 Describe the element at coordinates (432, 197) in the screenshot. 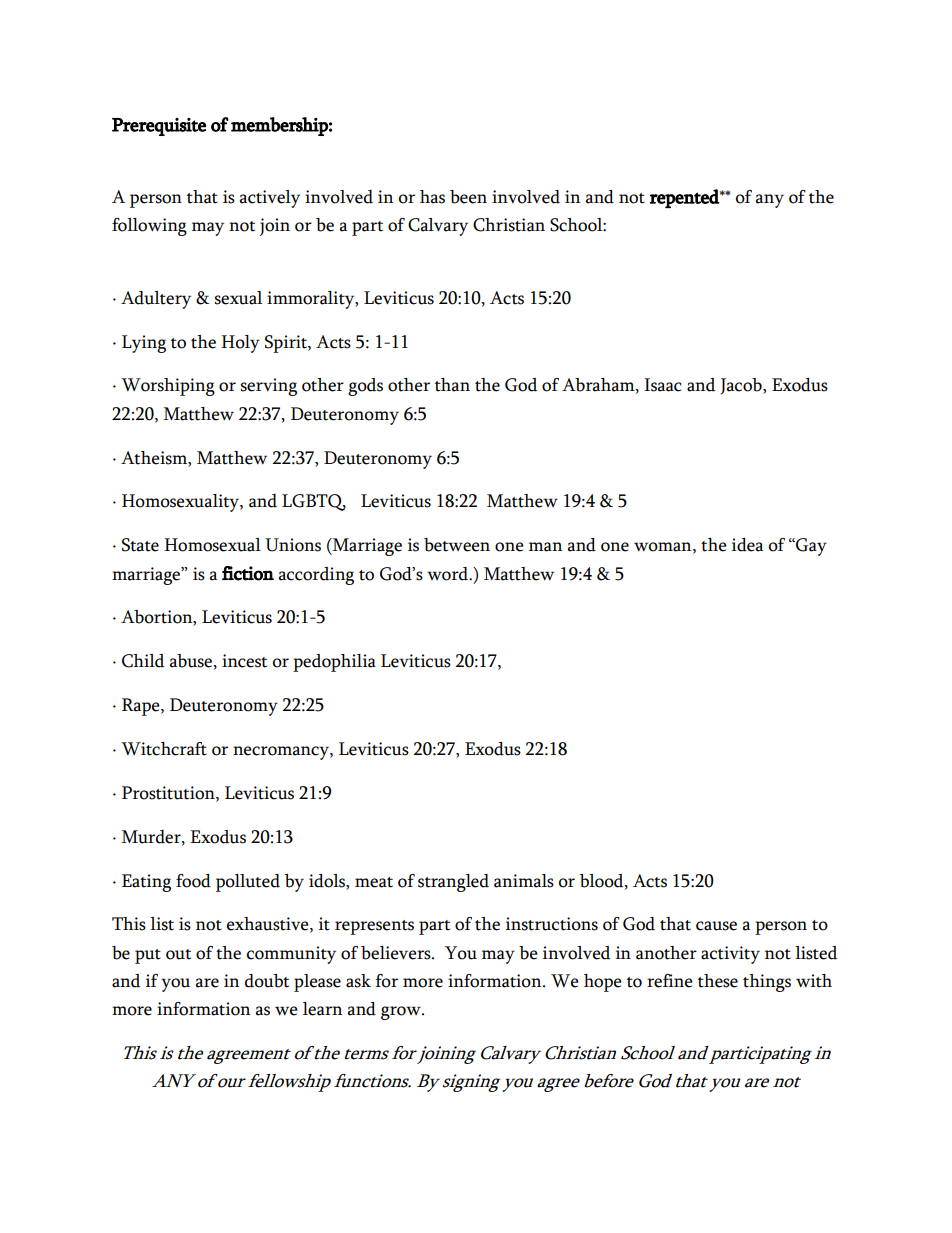

I see `has` at that location.
